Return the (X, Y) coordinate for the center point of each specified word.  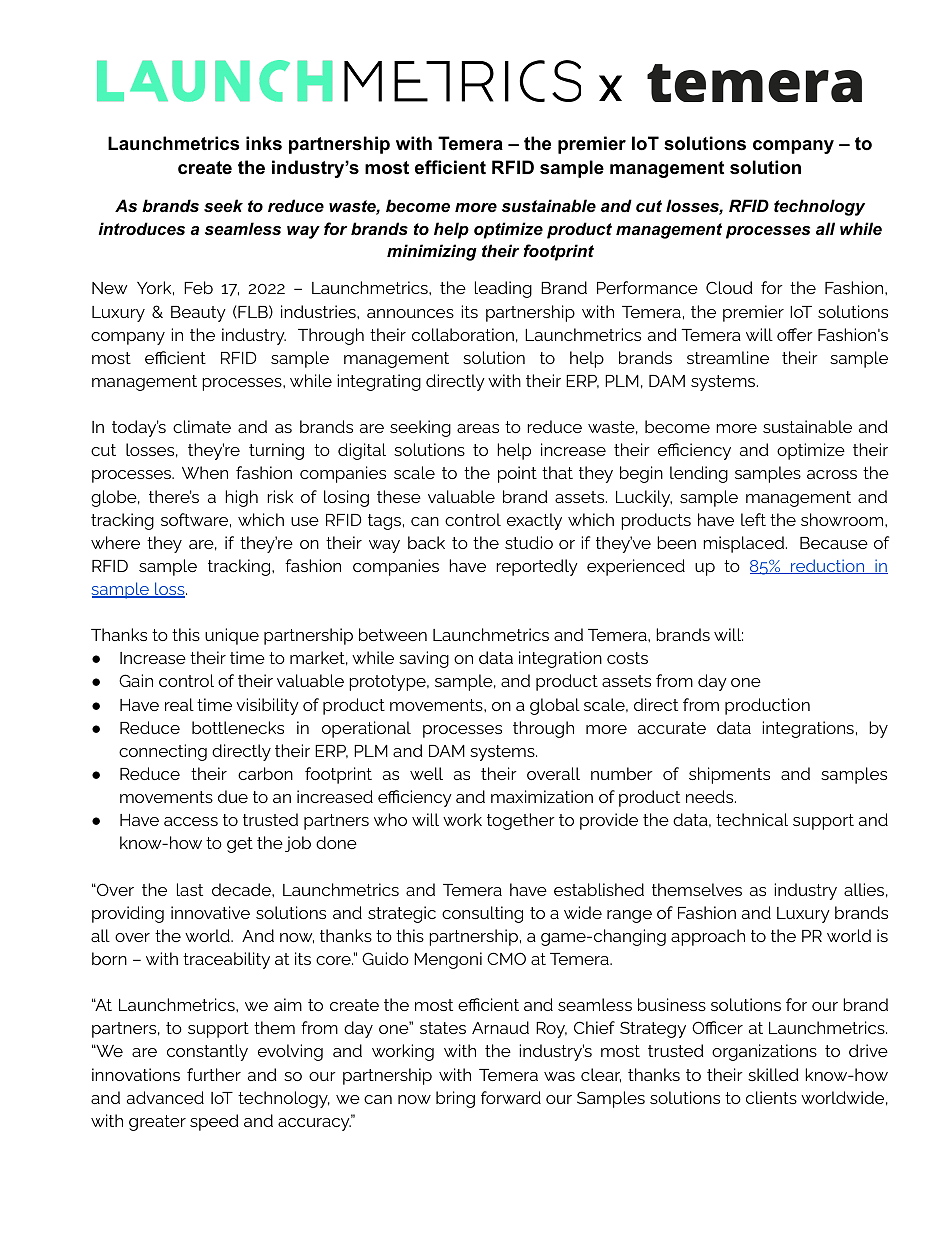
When (205, 472)
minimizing (432, 252)
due (233, 796)
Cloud (729, 287)
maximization (542, 796)
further (214, 1074)
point (517, 474)
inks (264, 143)
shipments (729, 775)
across (832, 474)
